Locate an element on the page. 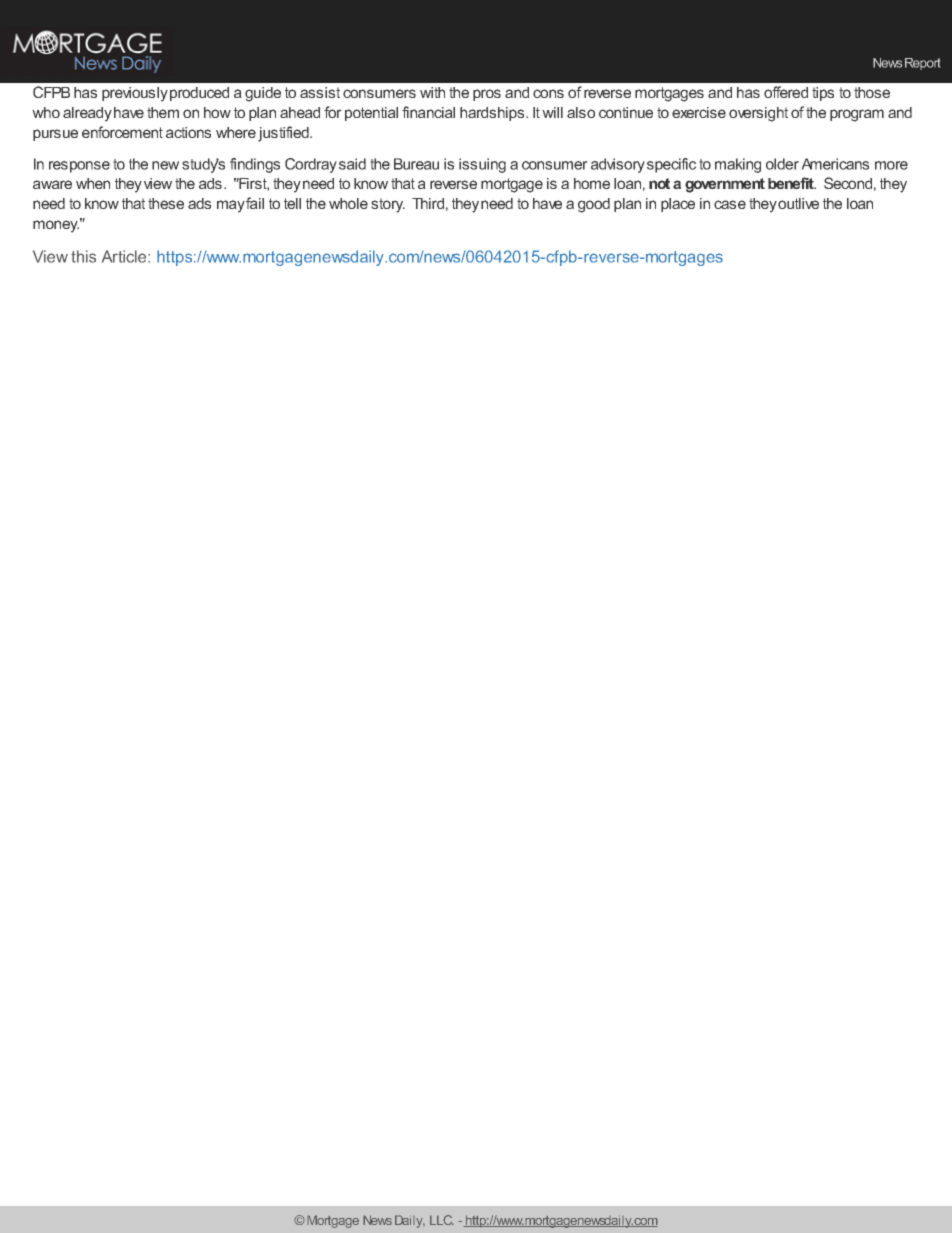 This document has width=952, height=1233. oversight is located at coordinates (758, 114).
